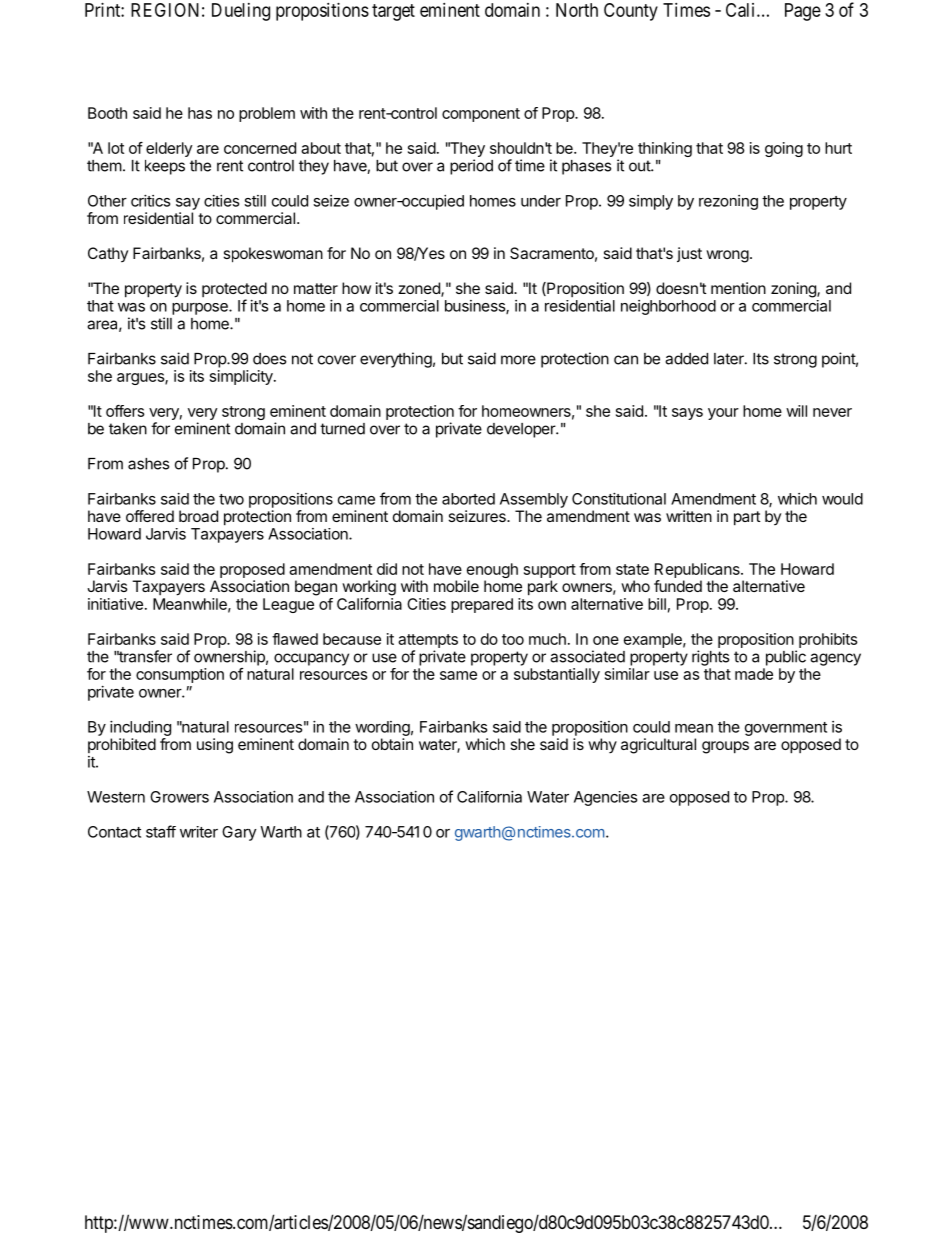  I want to click on Growers, so click(179, 797).
